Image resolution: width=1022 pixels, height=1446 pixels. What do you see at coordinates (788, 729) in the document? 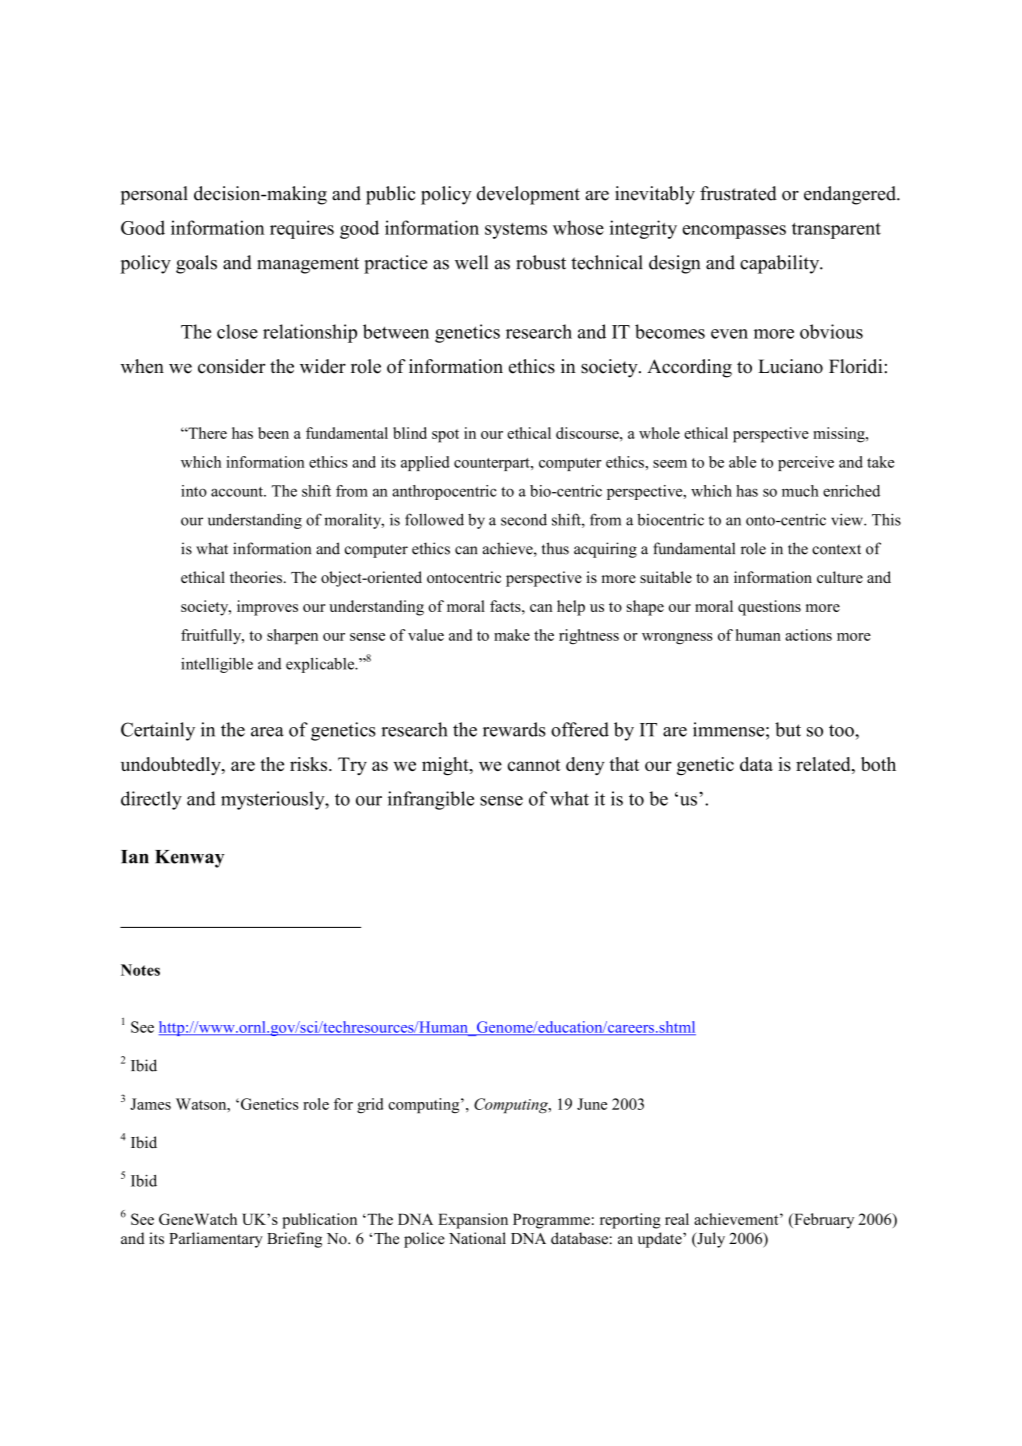
I see `but` at bounding box center [788, 729].
